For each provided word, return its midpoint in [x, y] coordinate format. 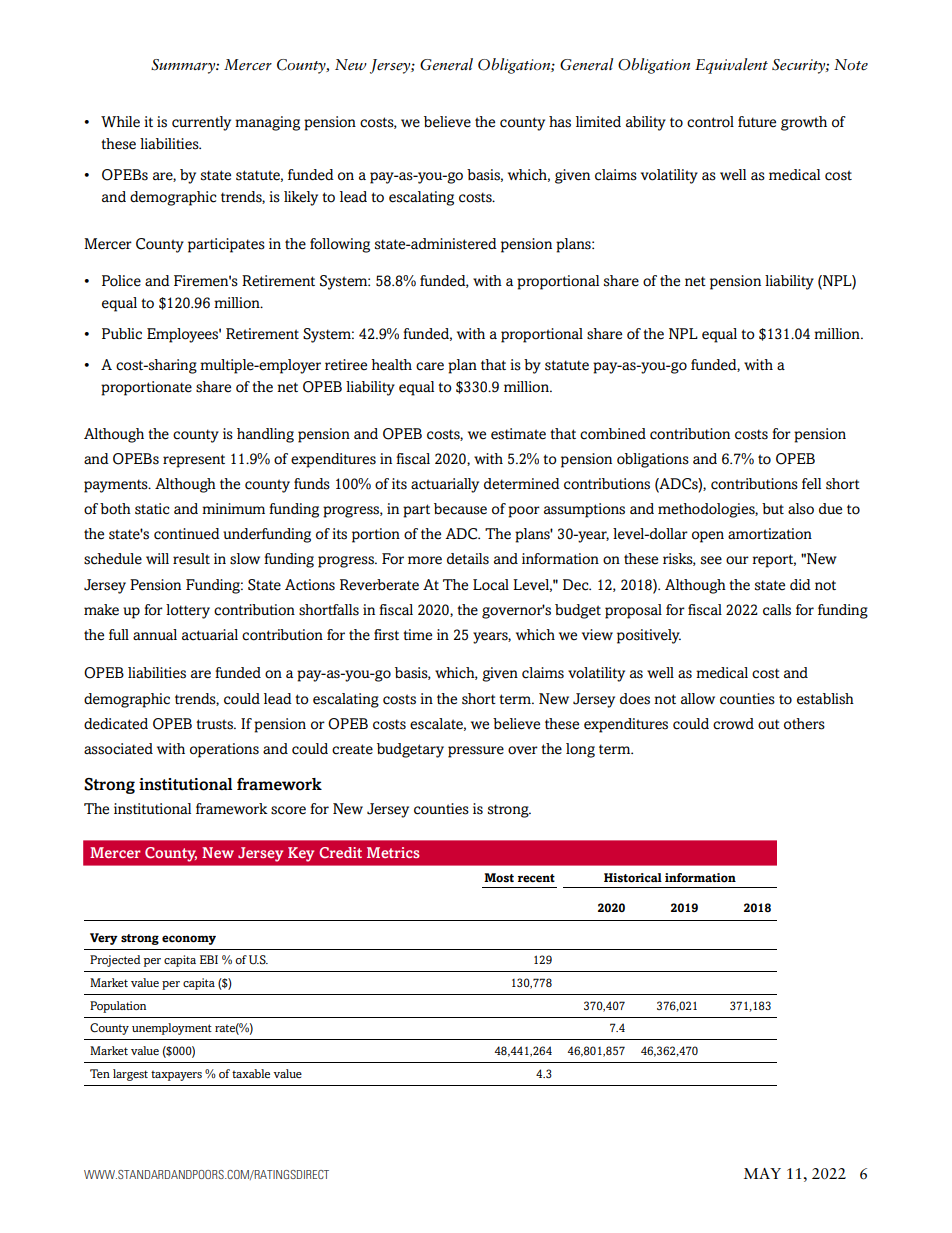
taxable [251, 1073]
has [560, 122]
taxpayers [176, 1076]
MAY [762, 1173]
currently [201, 123]
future [757, 121]
